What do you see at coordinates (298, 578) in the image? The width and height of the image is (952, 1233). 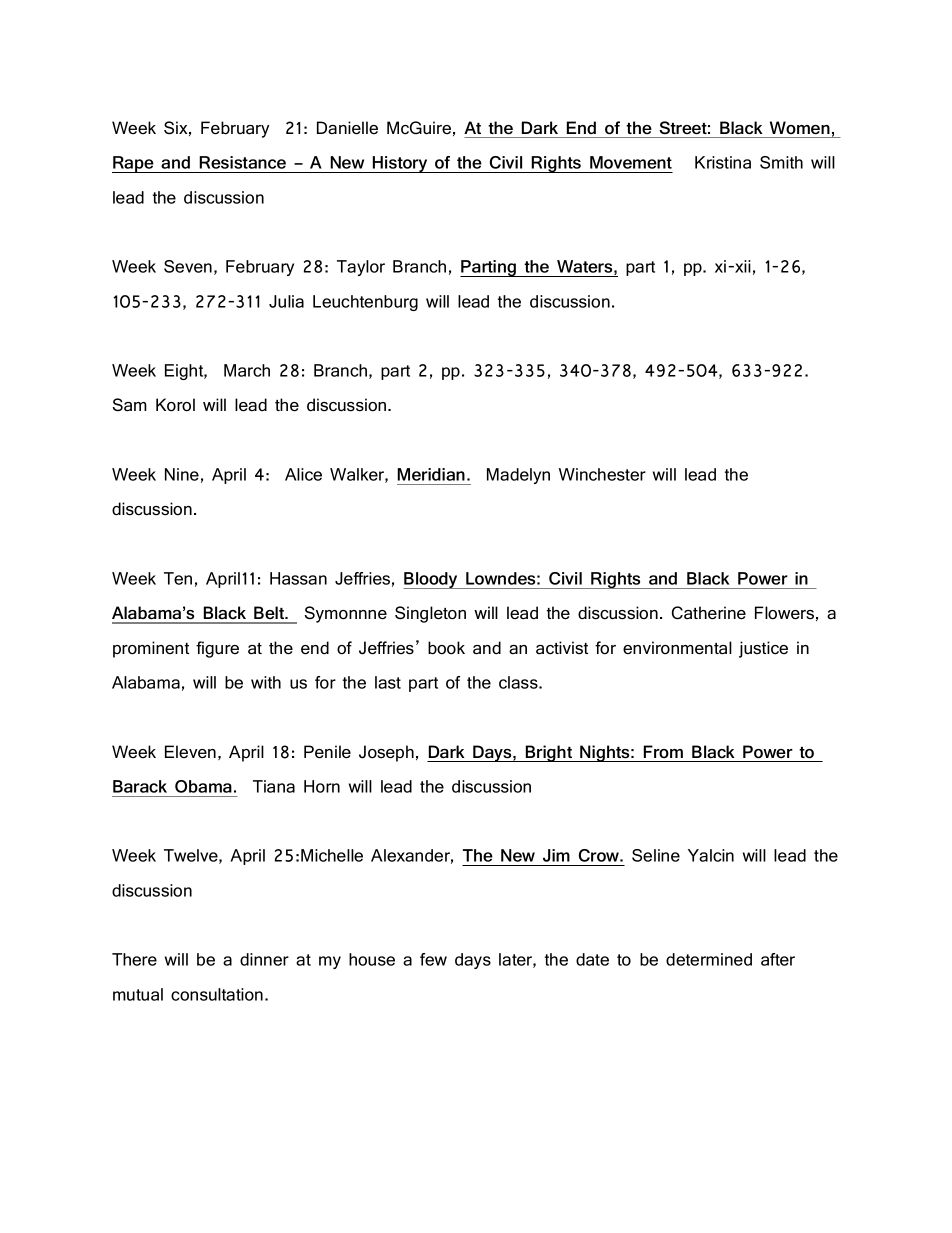 I see `Hassan` at bounding box center [298, 578].
